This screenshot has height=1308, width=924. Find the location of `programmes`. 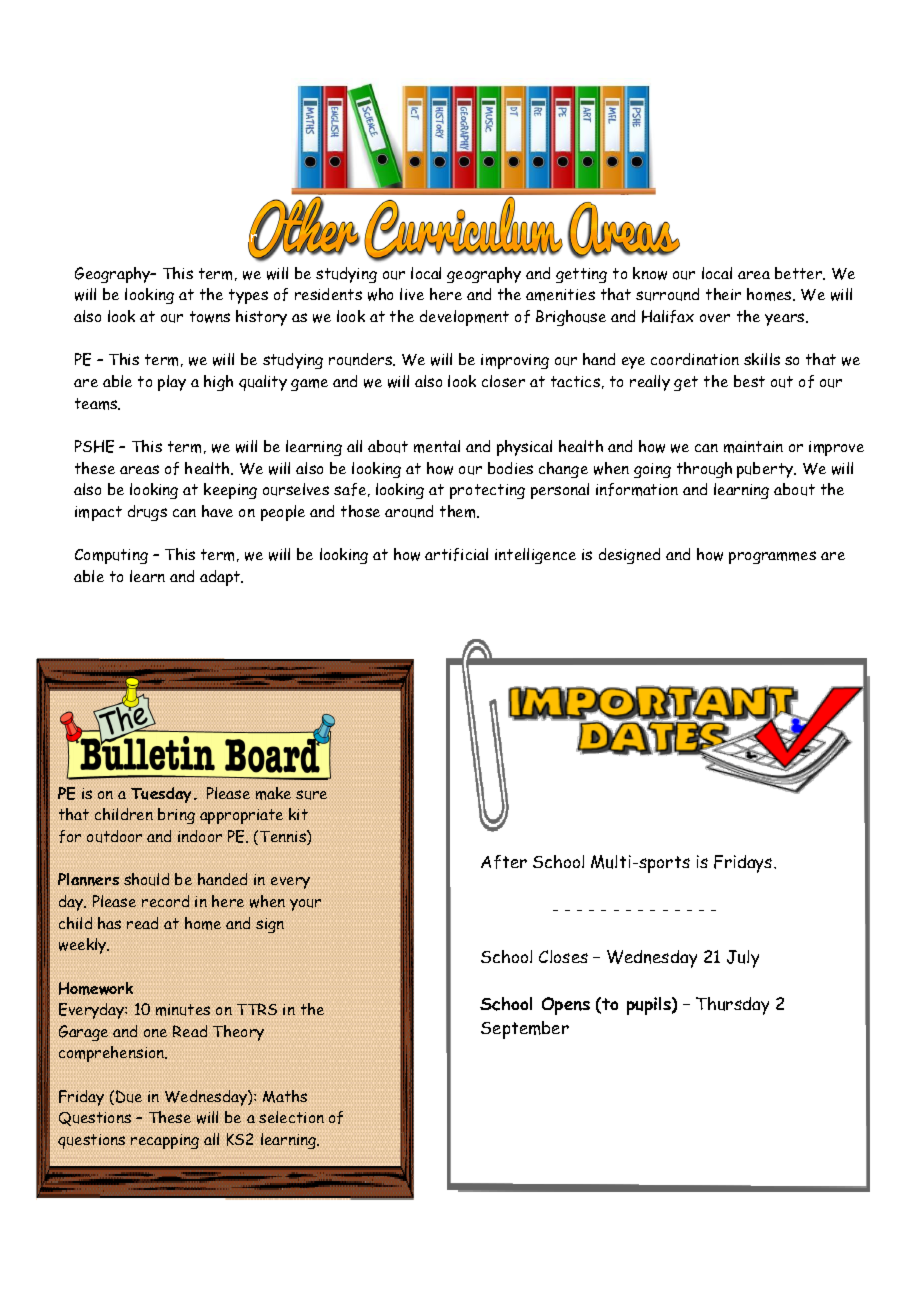

programmes is located at coordinates (772, 557).
